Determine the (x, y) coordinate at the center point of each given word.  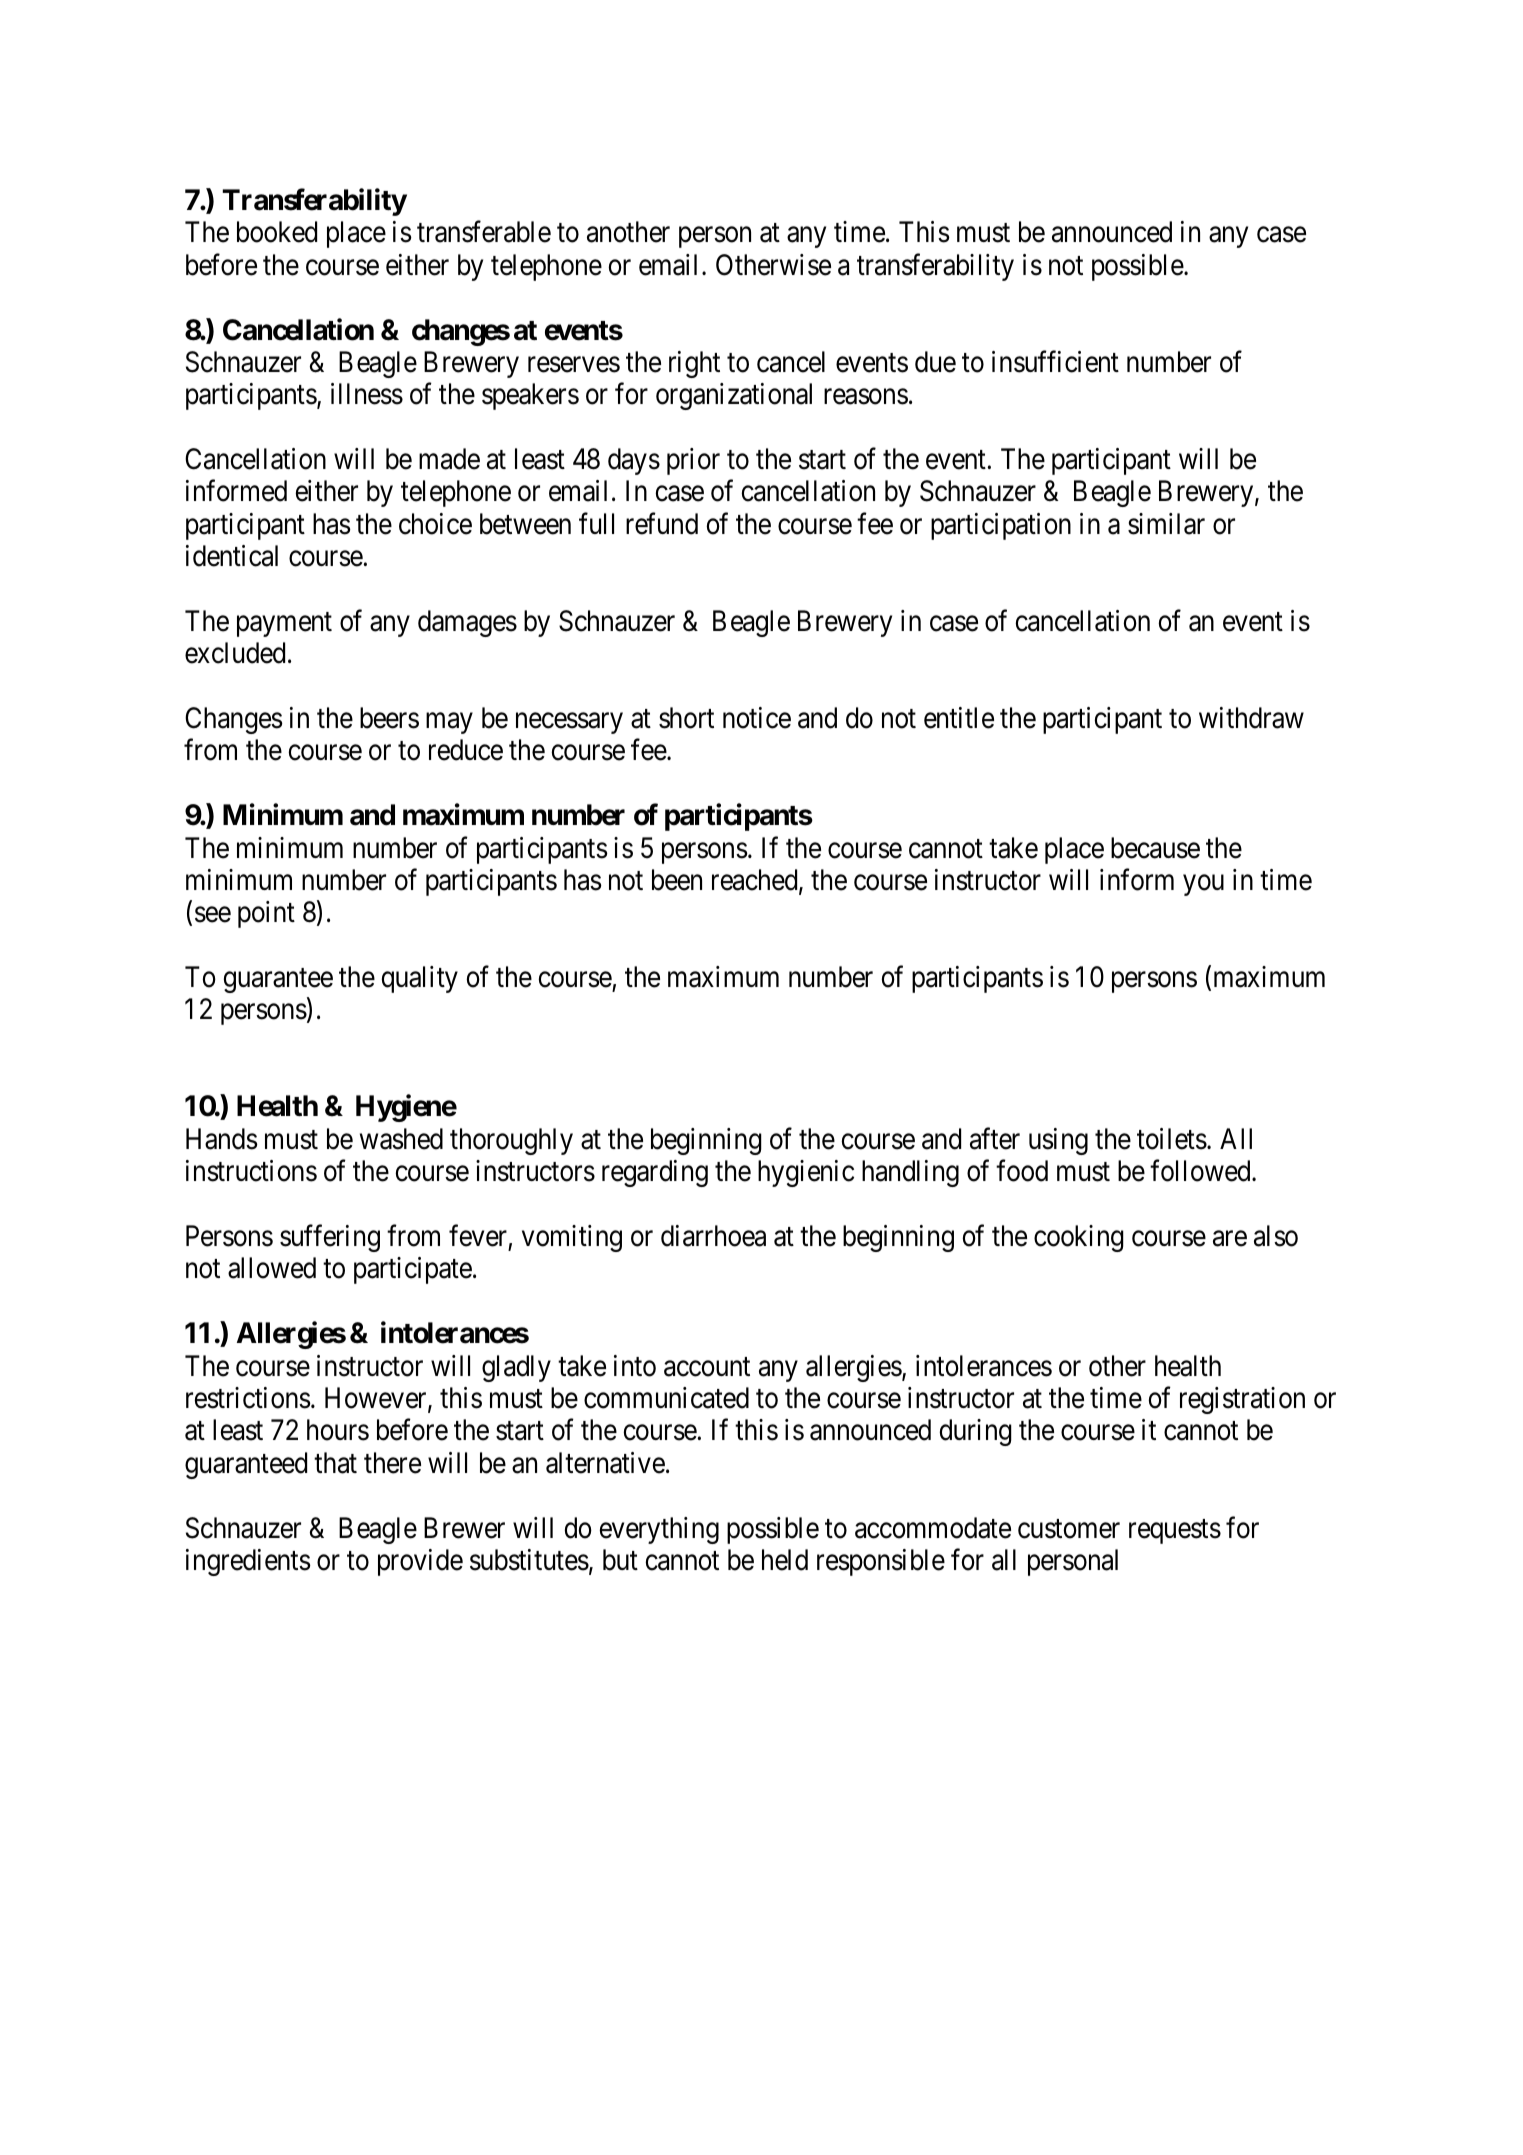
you (1203, 885)
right (694, 364)
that (335, 1463)
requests (1175, 1531)
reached (756, 881)
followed (1201, 1171)
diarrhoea (713, 1236)
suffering (330, 1238)
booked (277, 232)
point (266, 914)
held (785, 1560)
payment (284, 625)
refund (662, 523)
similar (1166, 524)
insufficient (1055, 362)
